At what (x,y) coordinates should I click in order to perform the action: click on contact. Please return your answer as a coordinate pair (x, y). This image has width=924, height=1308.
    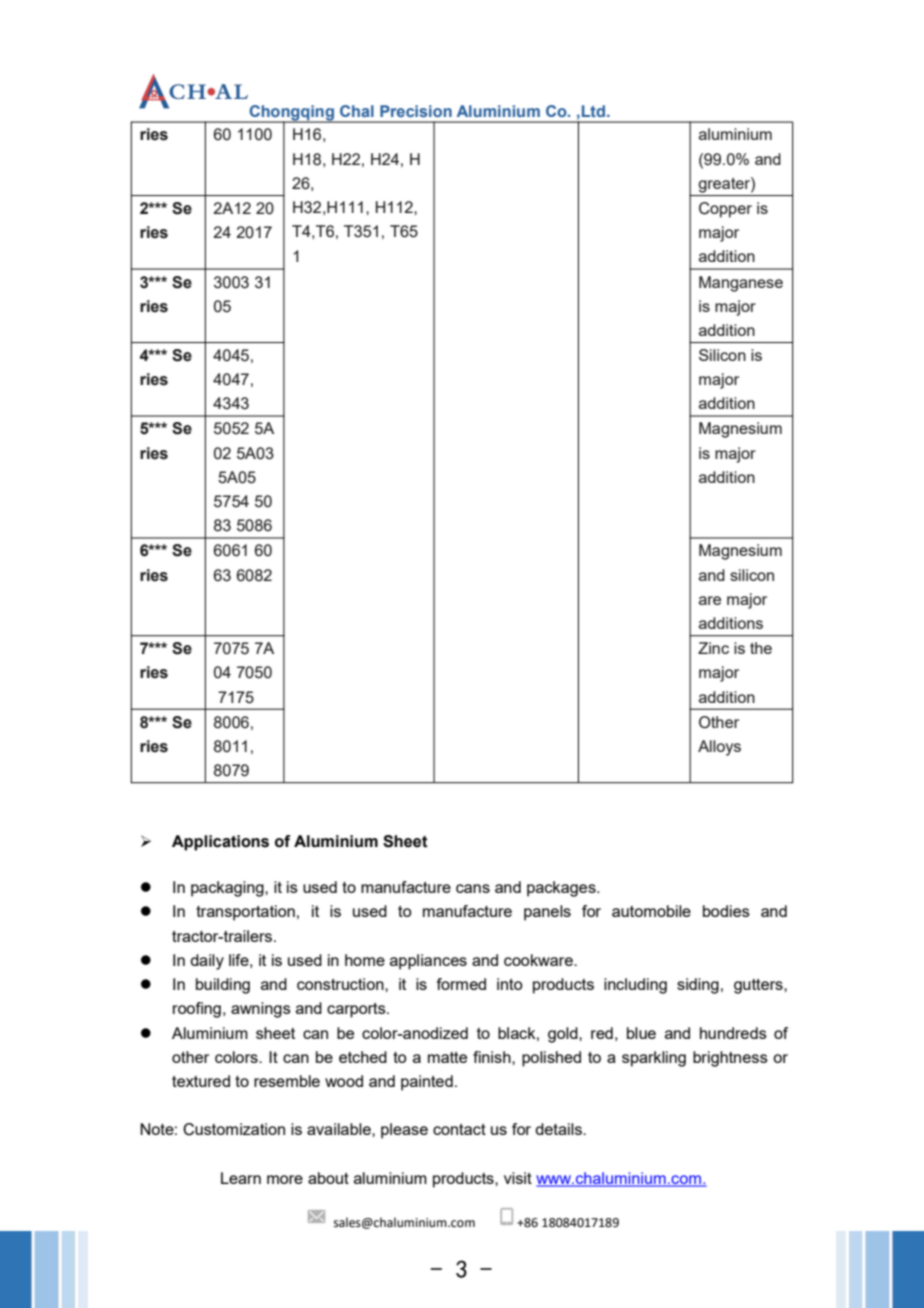
    Looking at the image, I should click on (459, 1129).
